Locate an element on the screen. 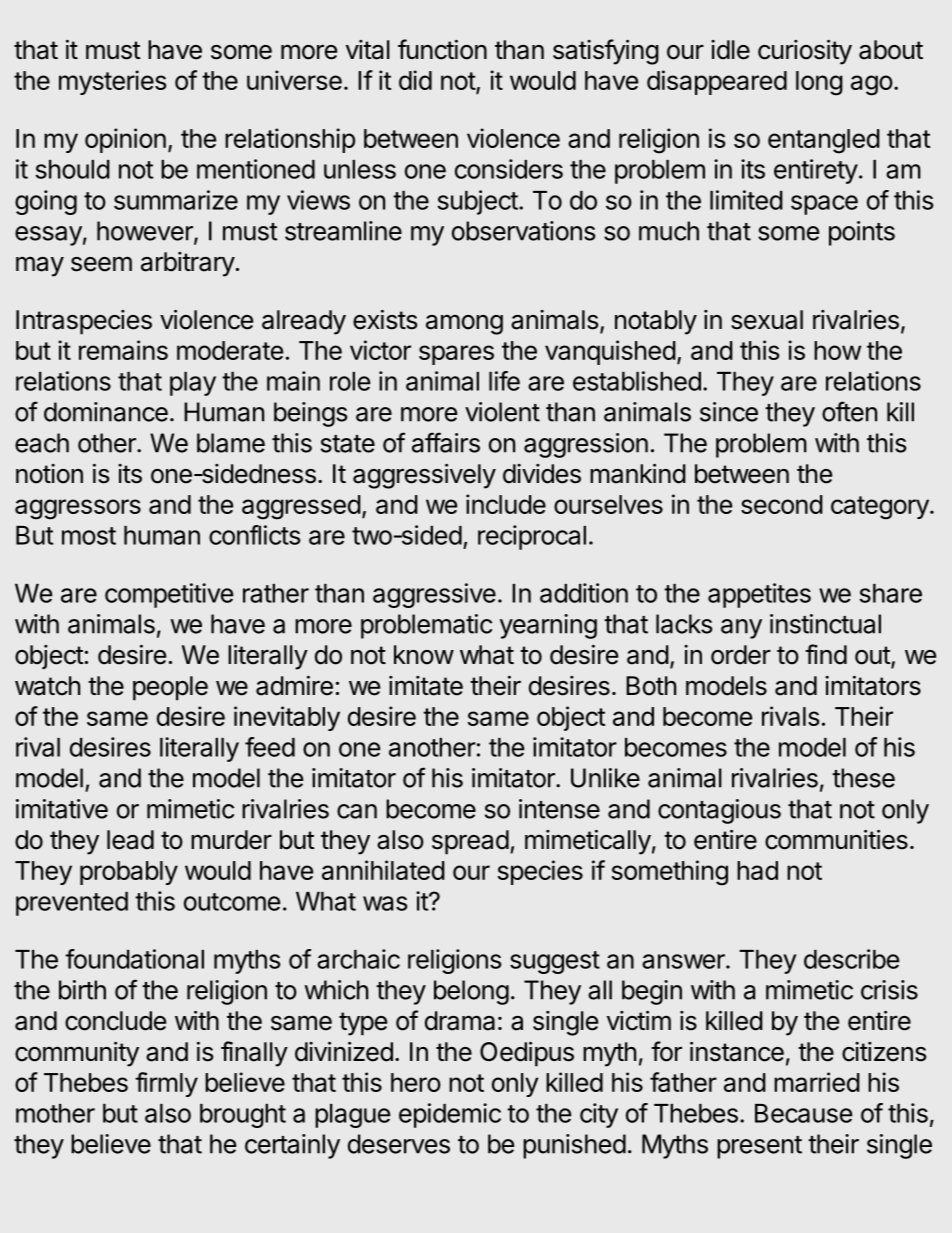  yearning is located at coordinates (548, 626).
